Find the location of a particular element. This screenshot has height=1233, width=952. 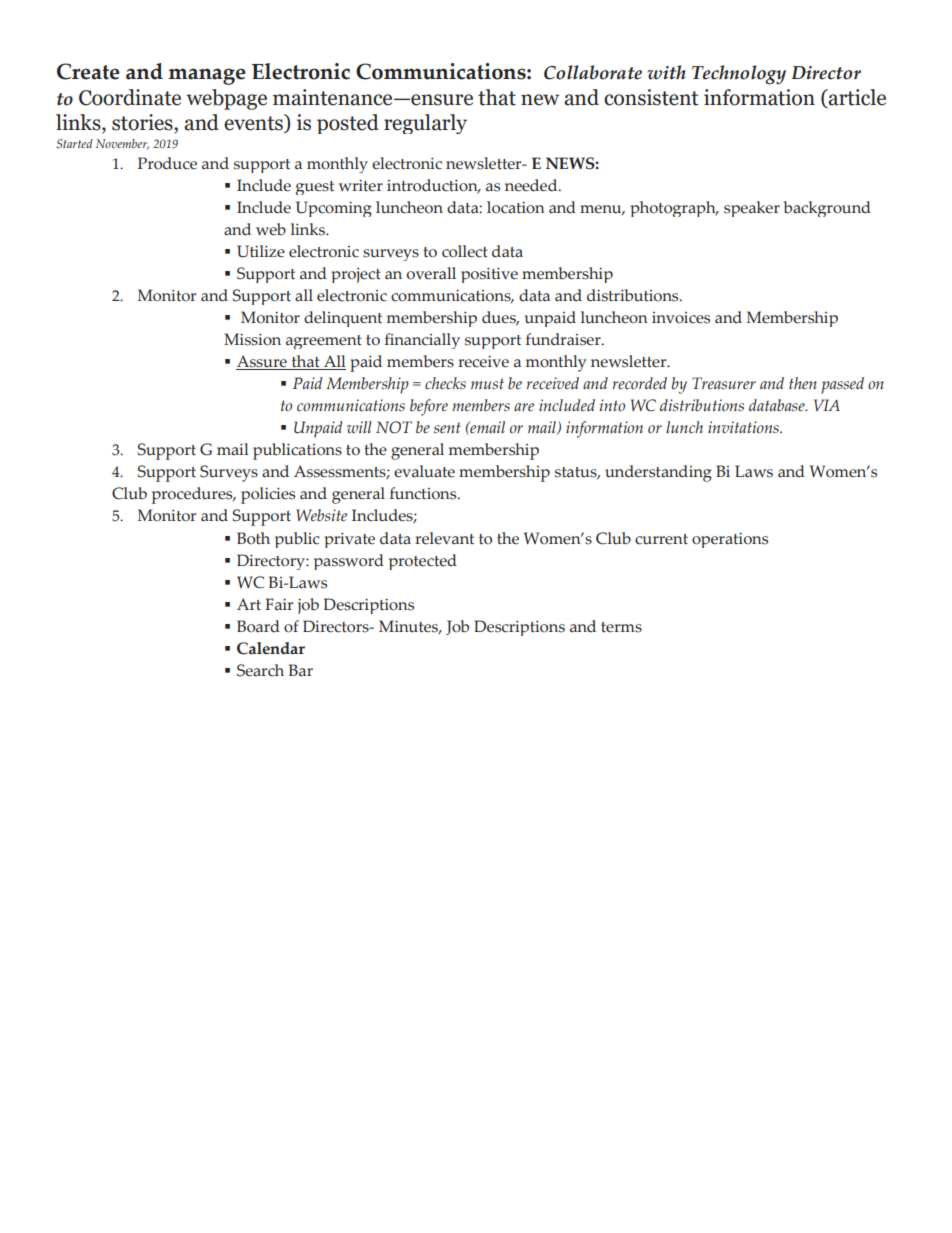

terms is located at coordinates (621, 627).
